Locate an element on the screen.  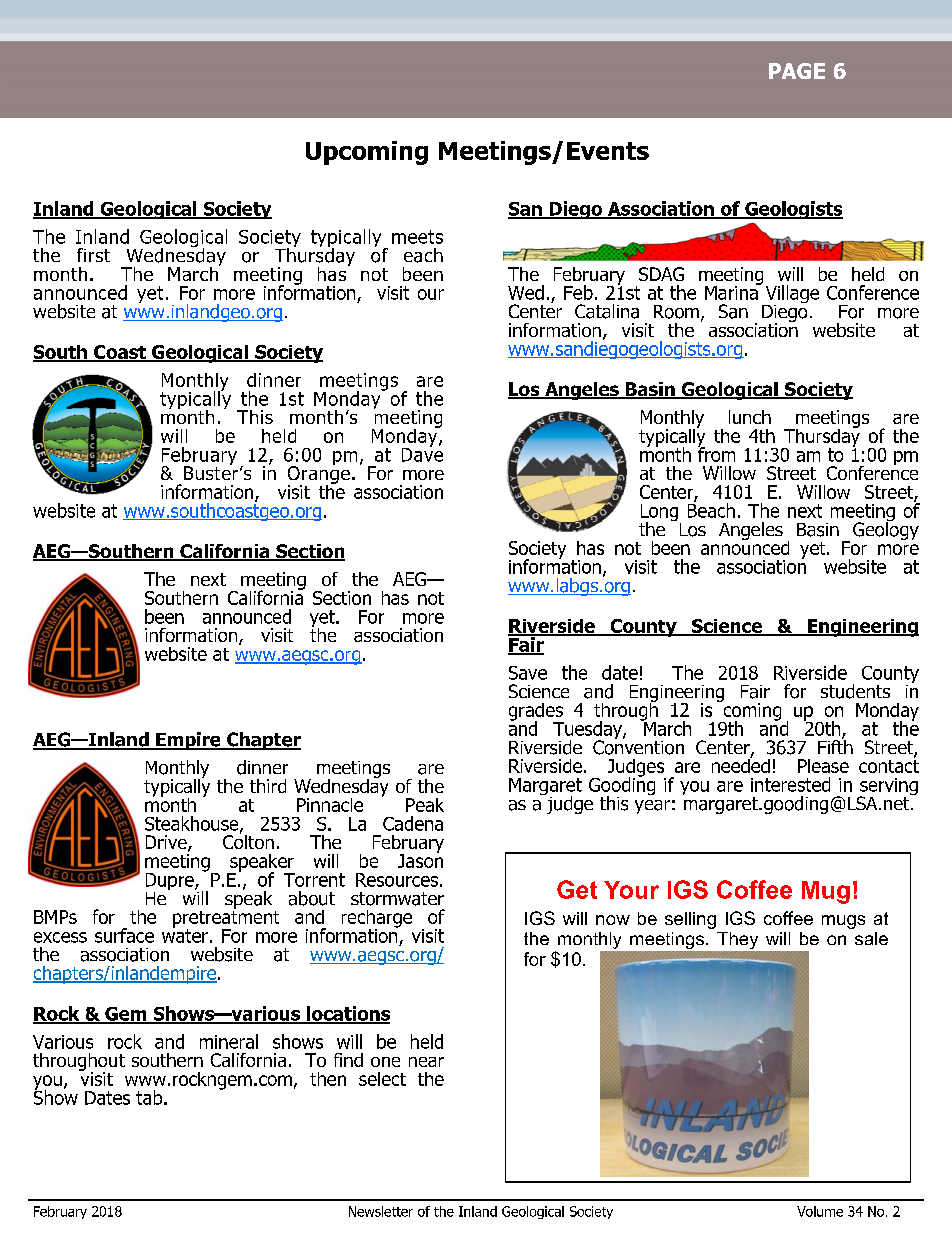
first is located at coordinates (93, 255).
